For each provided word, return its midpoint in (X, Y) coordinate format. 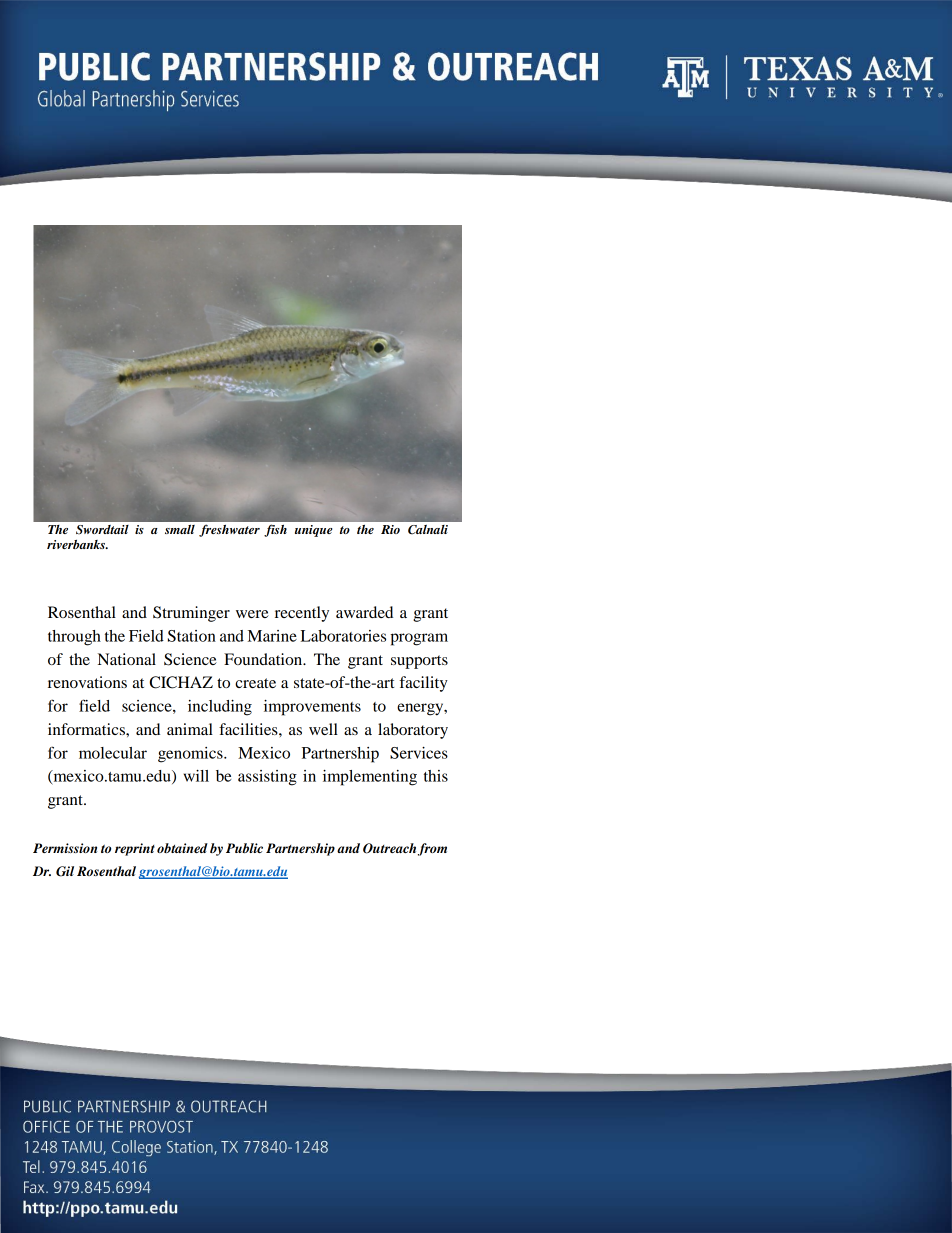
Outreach (391, 849)
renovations (87, 682)
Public (244, 848)
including (220, 708)
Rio (390, 529)
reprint (135, 849)
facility (423, 684)
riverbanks (77, 544)
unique (313, 531)
